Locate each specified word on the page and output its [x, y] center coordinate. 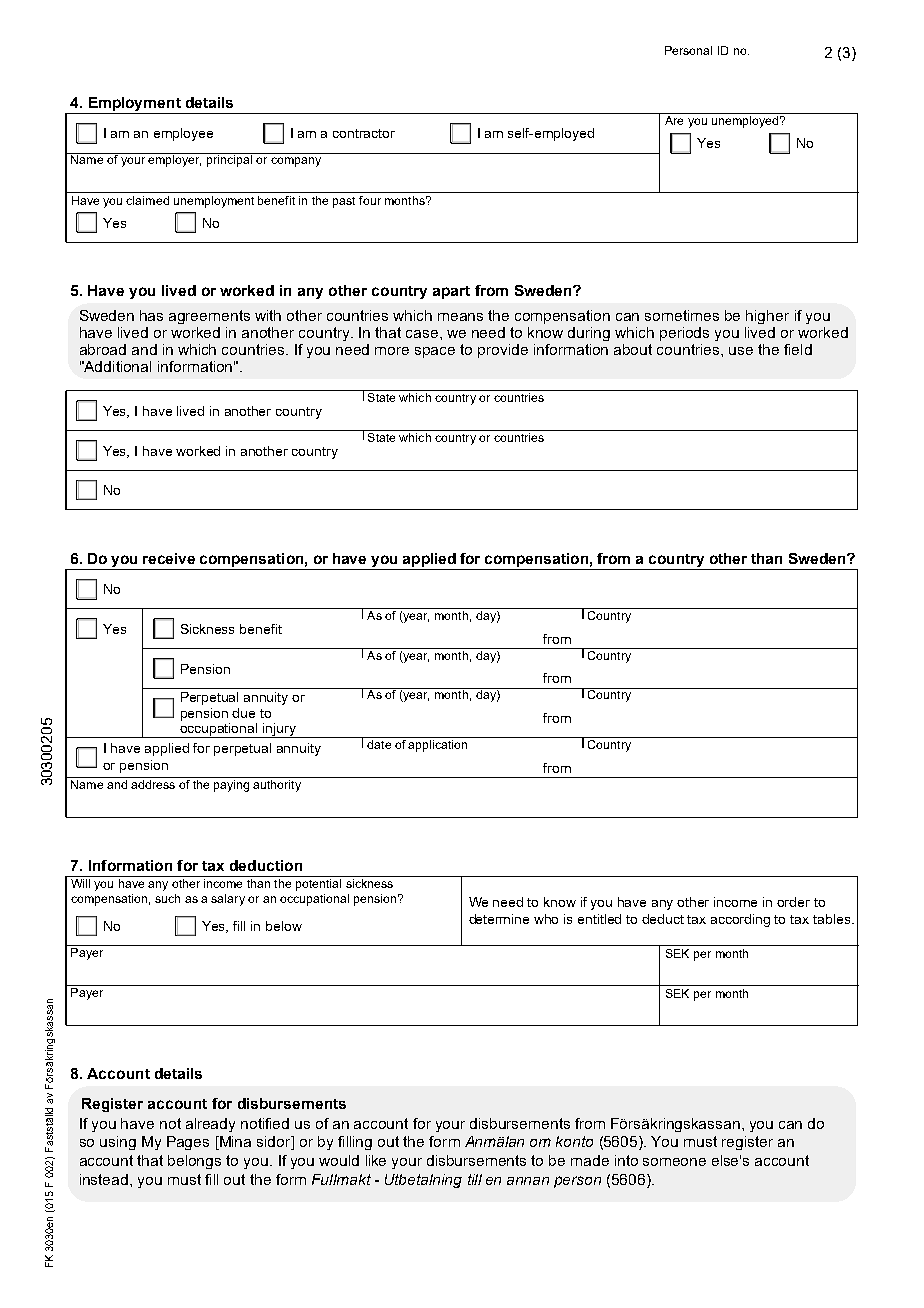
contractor [364, 133]
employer [174, 160]
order [793, 902]
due [243, 713]
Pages [188, 1143]
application [437, 746]
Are [674, 119]
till [475, 1179]
